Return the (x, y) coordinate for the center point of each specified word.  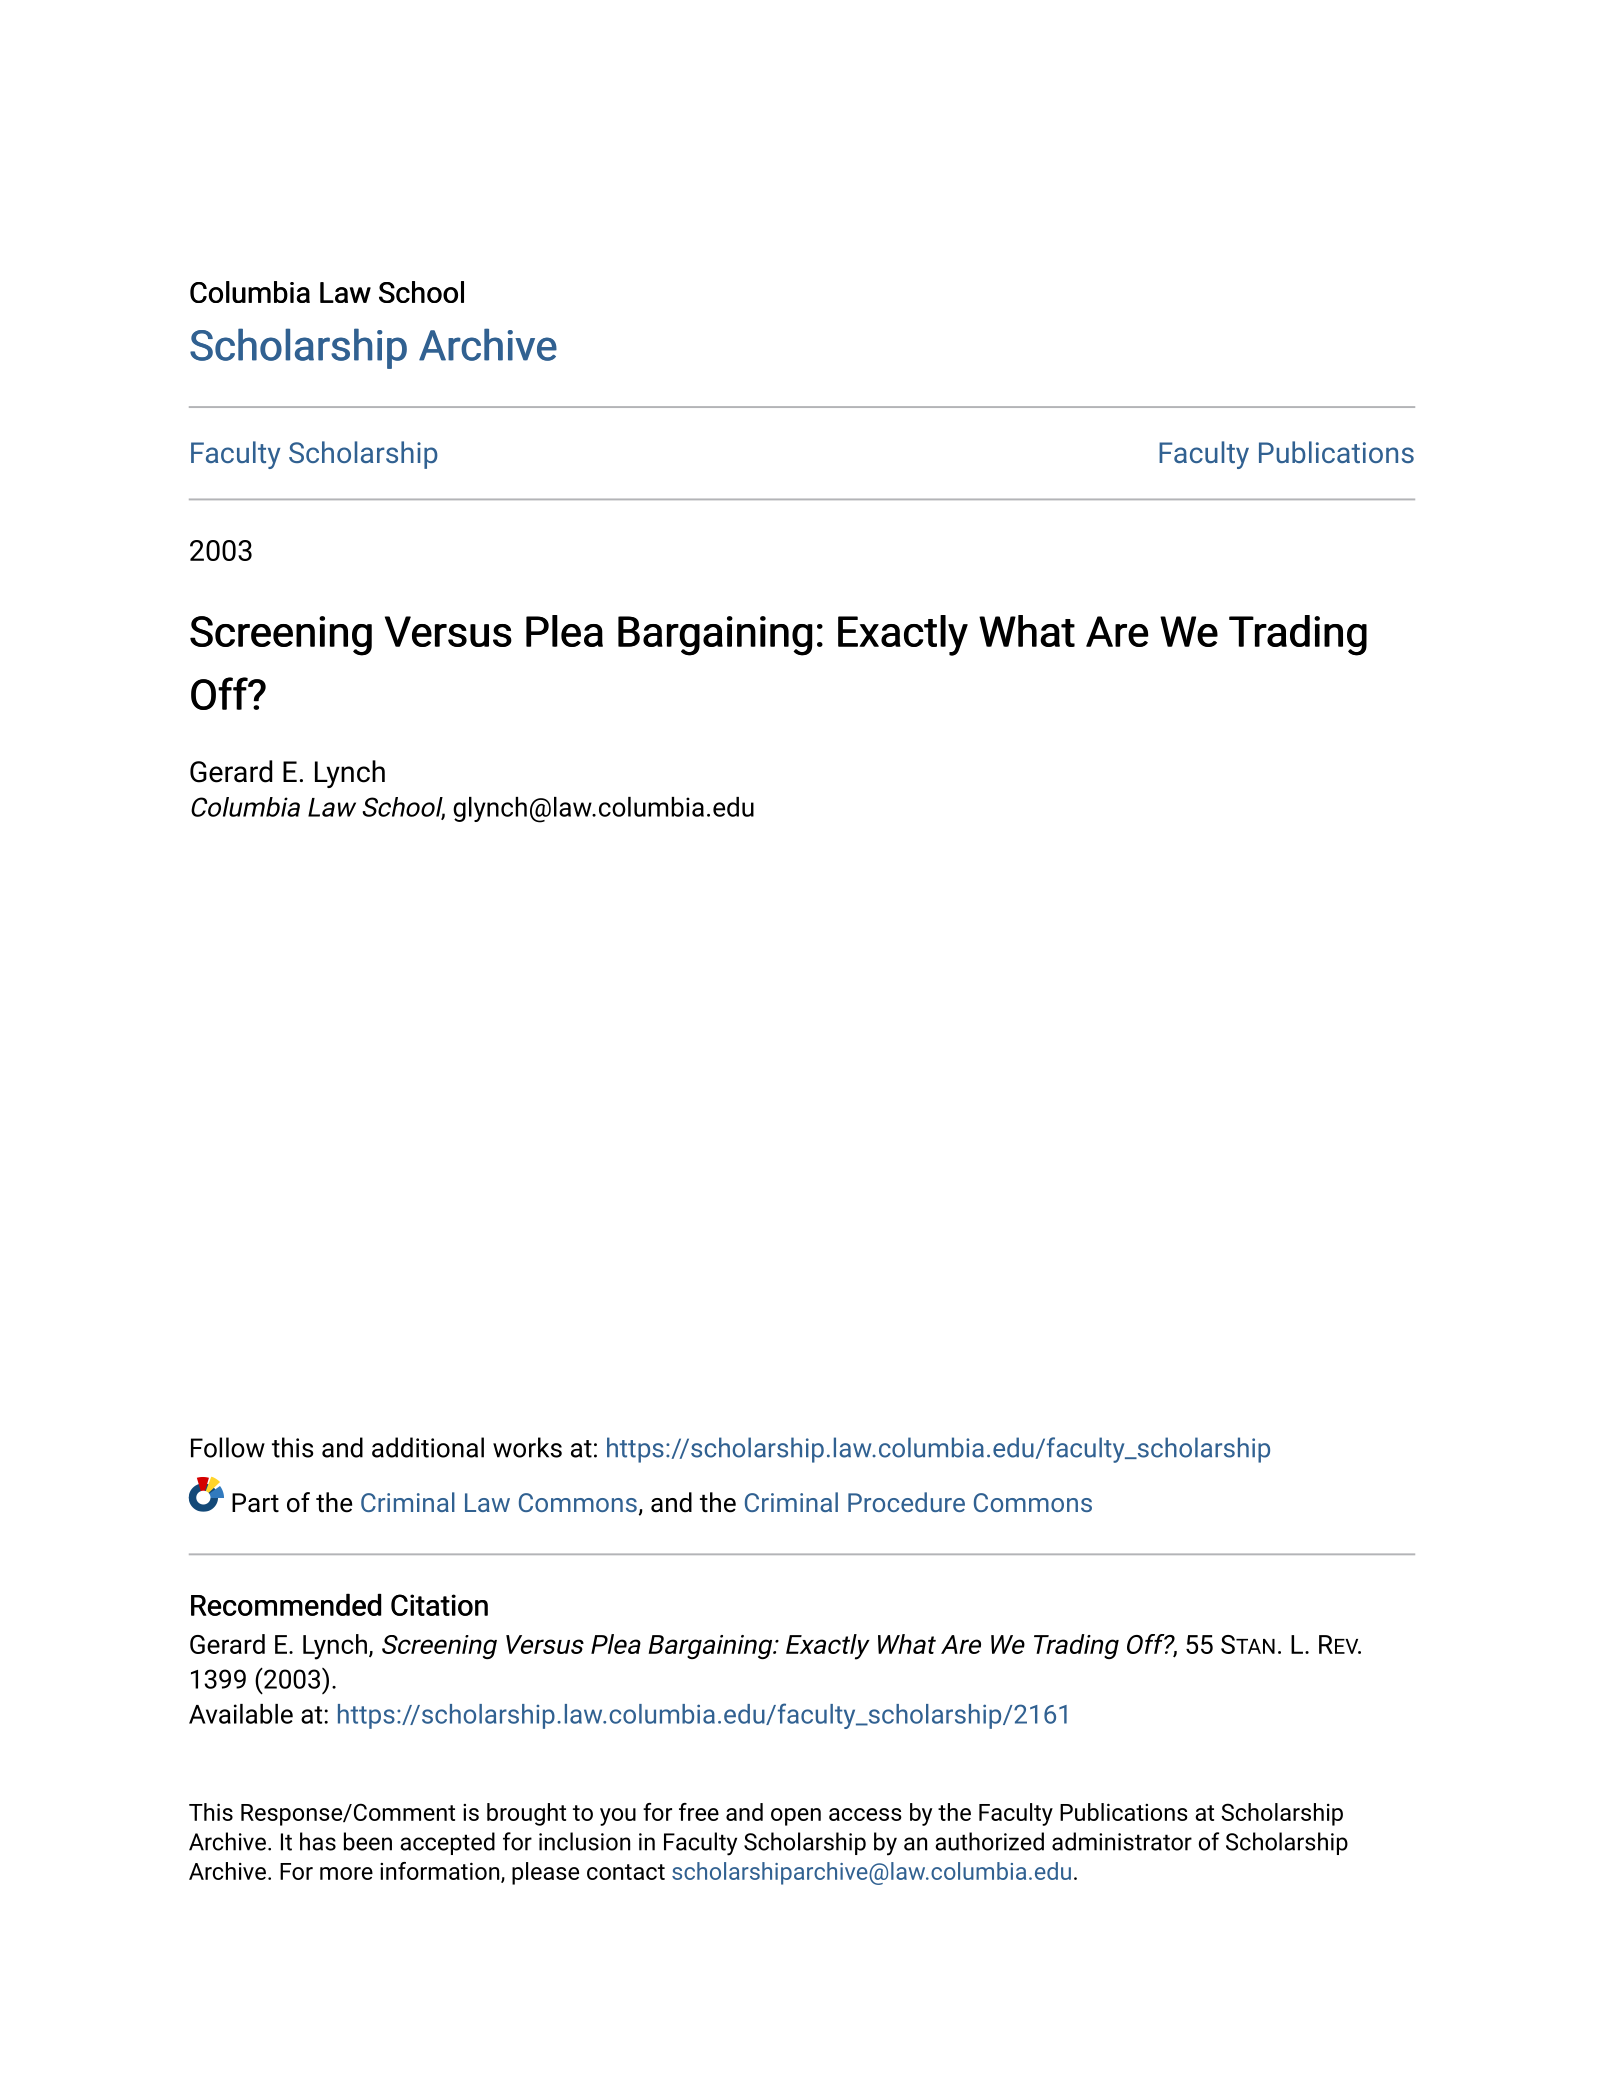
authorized (989, 1841)
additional (428, 1447)
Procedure (906, 1502)
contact (626, 1872)
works (527, 1447)
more (346, 1873)
